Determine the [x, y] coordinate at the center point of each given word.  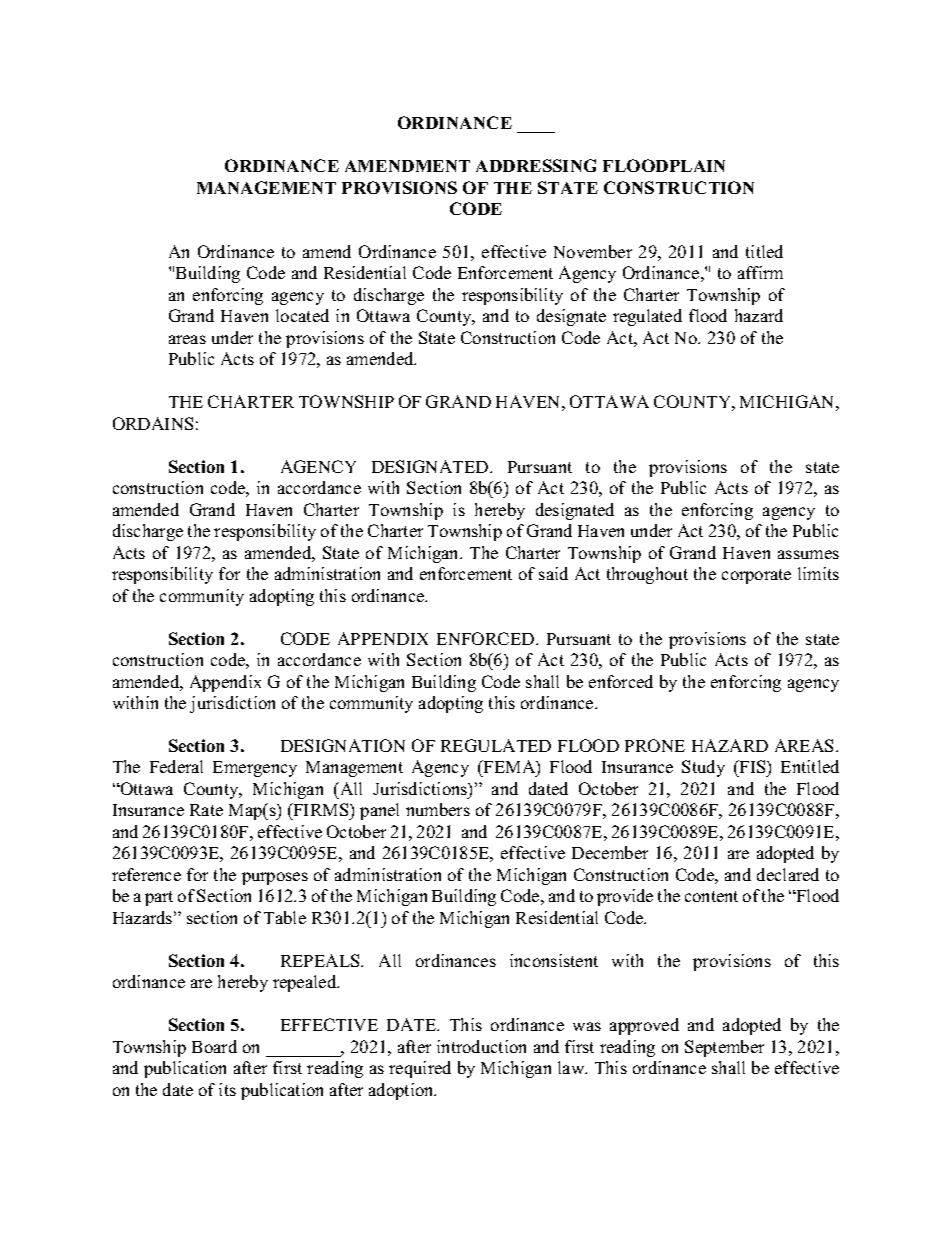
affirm [760, 272]
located [302, 315]
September [724, 1048]
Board [214, 1046]
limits [818, 573]
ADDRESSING [536, 165]
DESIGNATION [343, 745]
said [553, 573]
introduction [481, 1046]
